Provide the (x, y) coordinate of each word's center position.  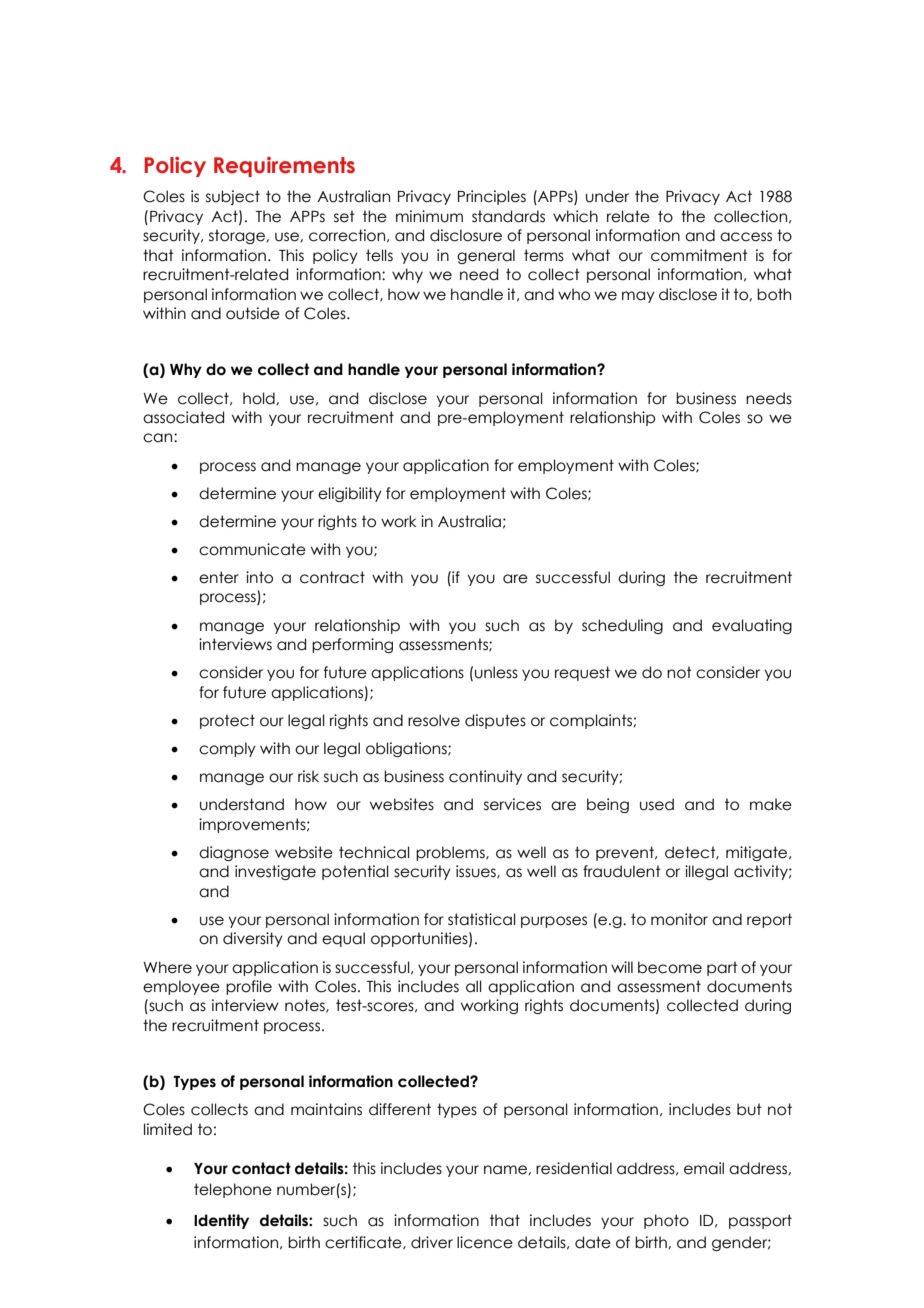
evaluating (752, 626)
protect (227, 721)
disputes (495, 721)
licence (485, 1242)
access (746, 237)
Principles (492, 197)
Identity (221, 1221)
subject (233, 197)
